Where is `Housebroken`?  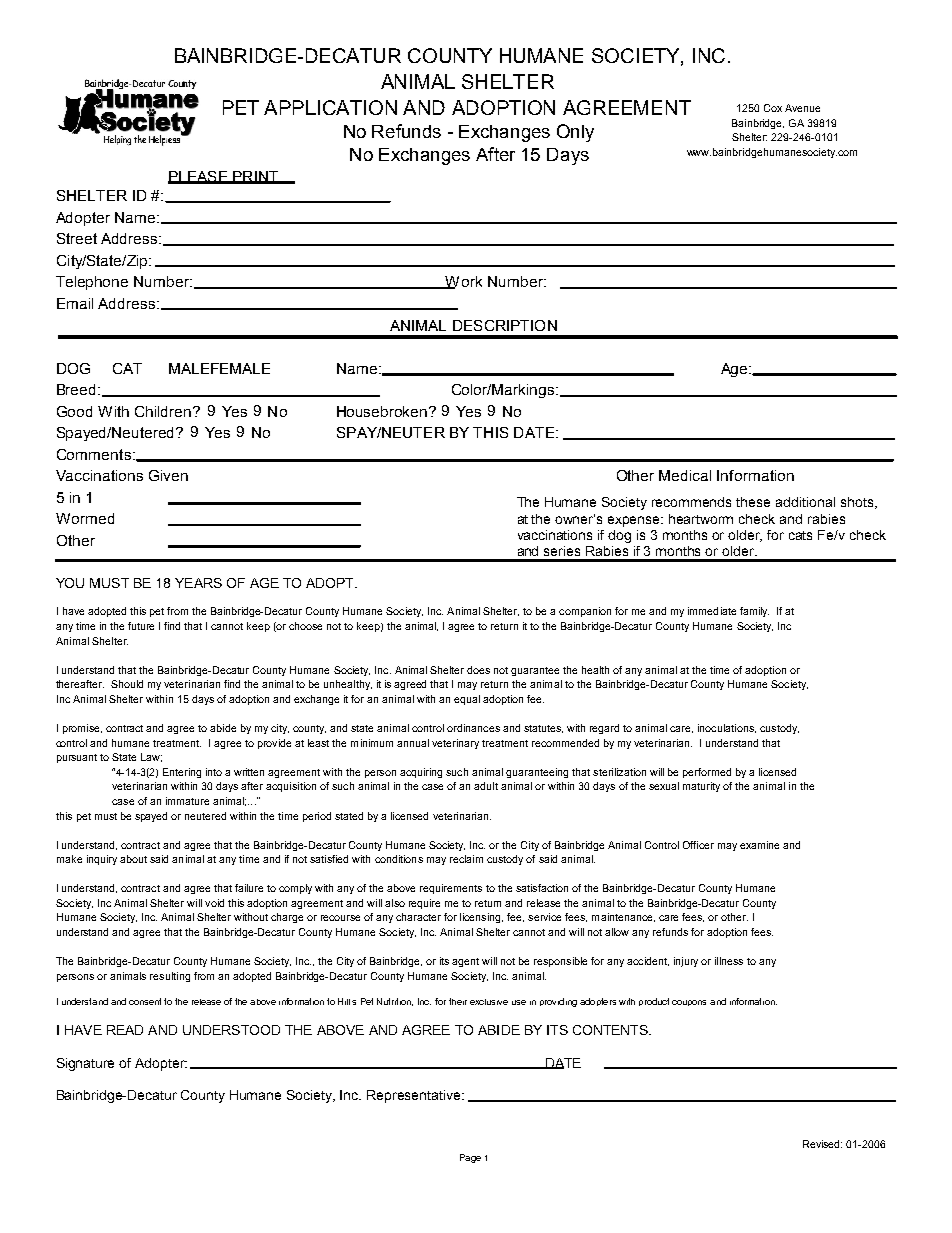
Housebroken is located at coordinates (383, 411).
